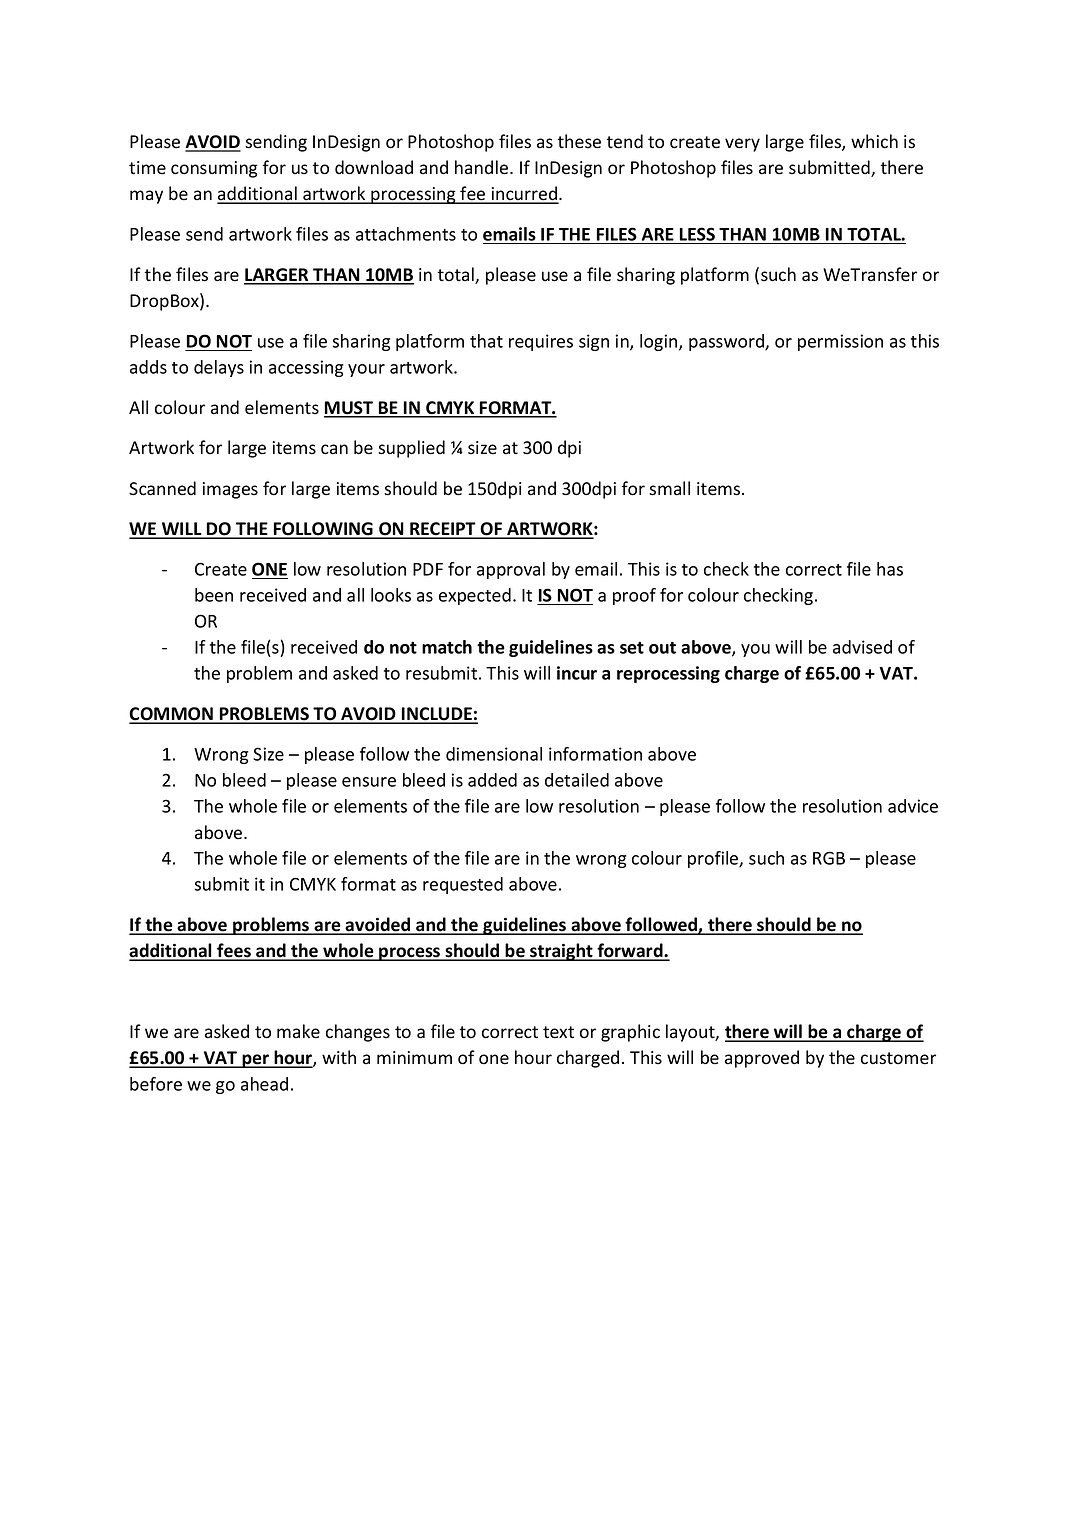 Image resolution: width=1070 pixels, height=1513 pixels. Describe the element at coordinates (913, 806) in the page. I see `advice` at that location.
